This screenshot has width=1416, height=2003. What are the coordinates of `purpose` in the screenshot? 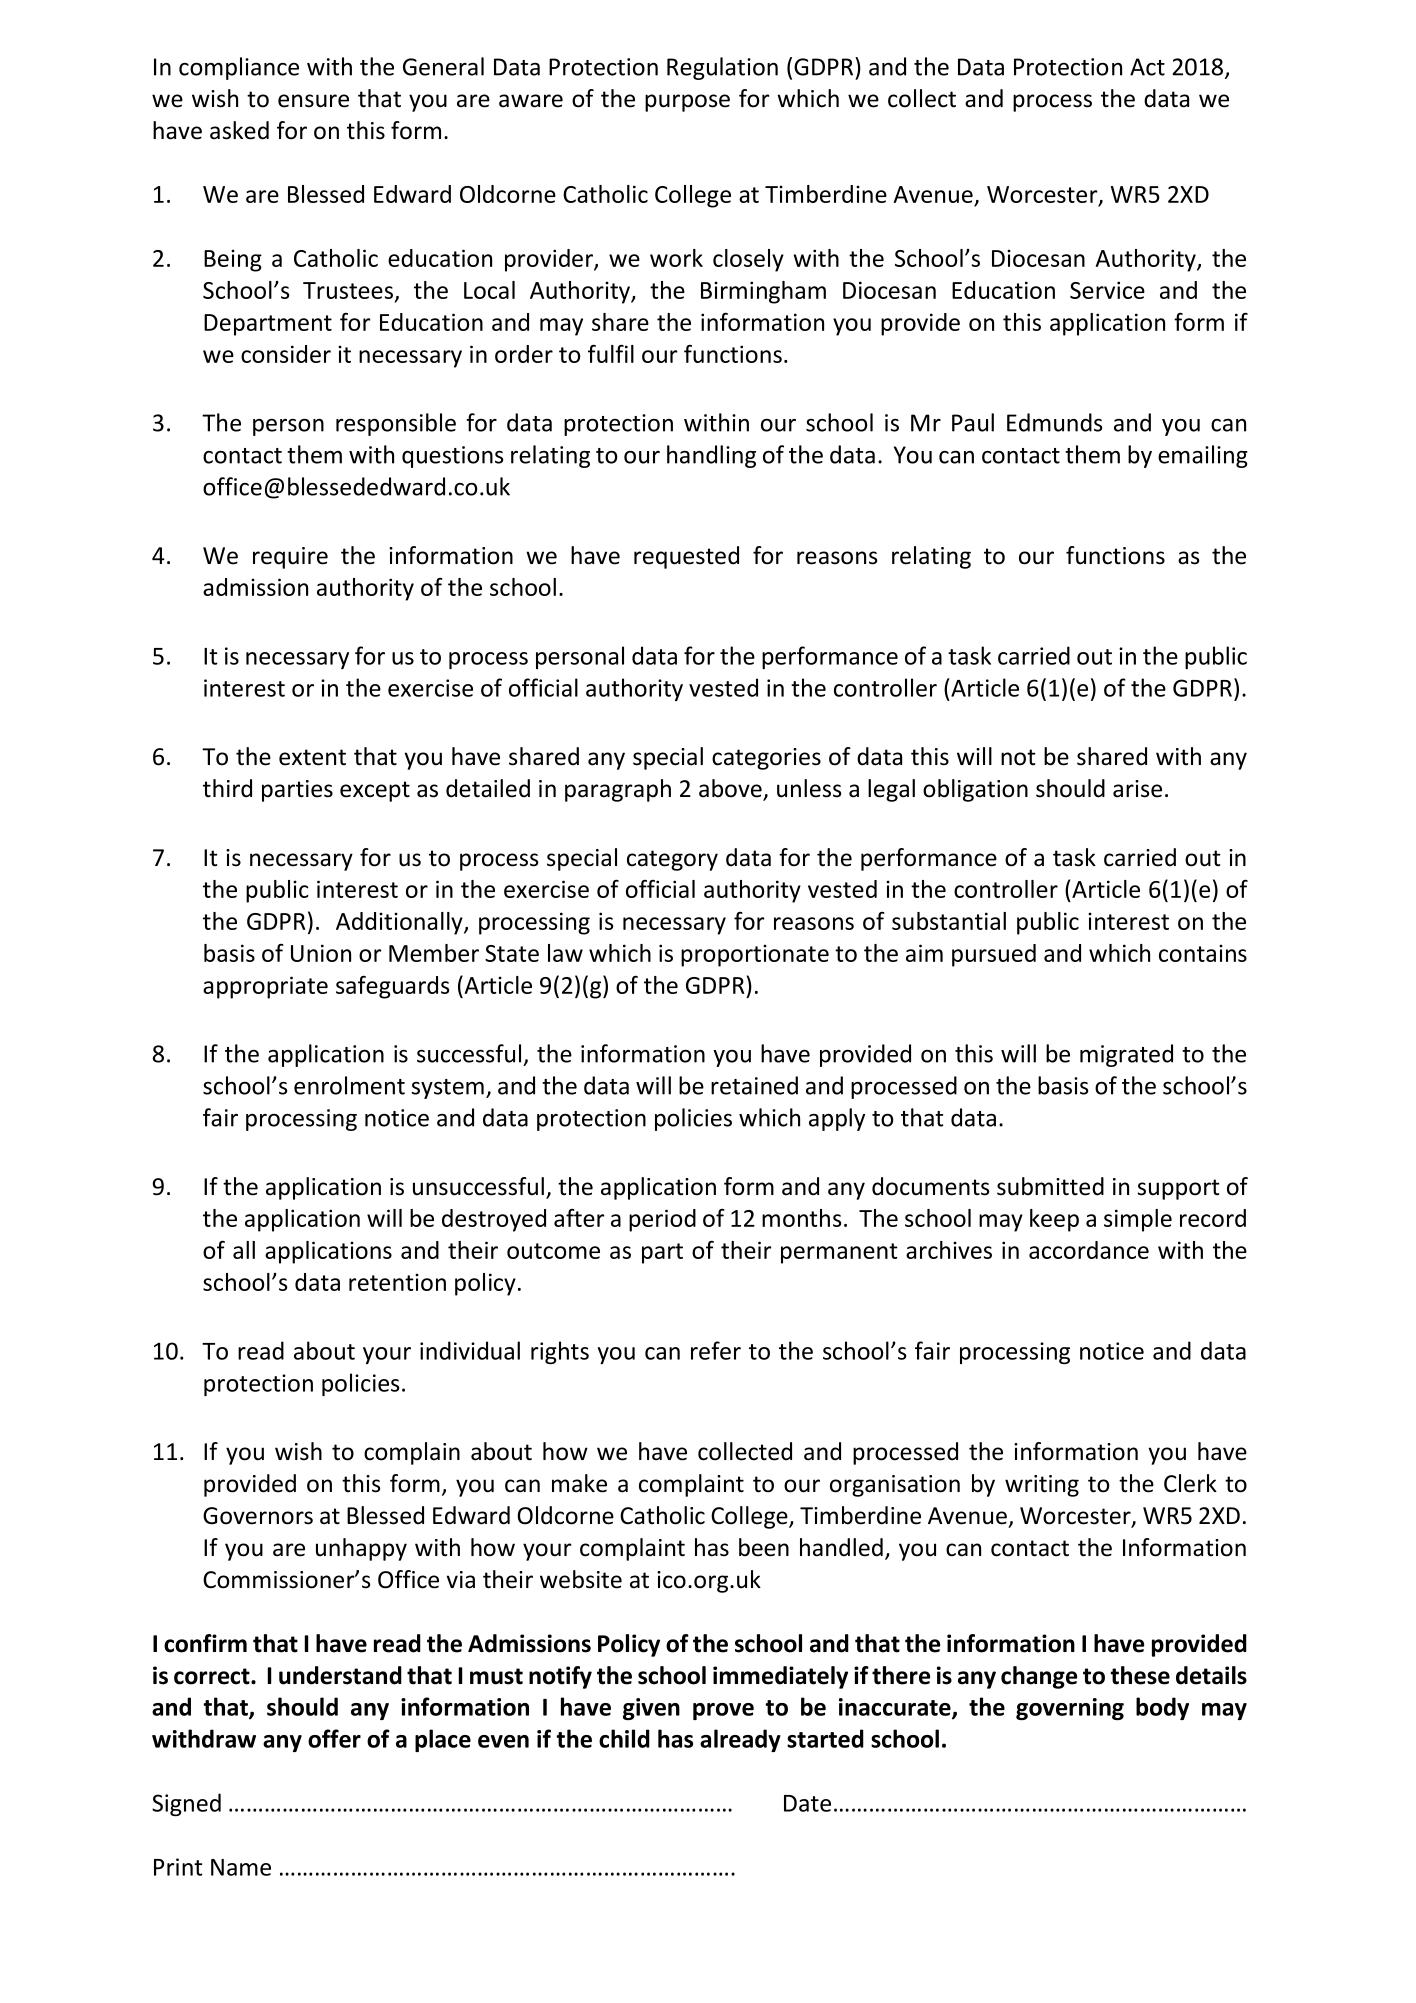 It's located at (687, 103).
